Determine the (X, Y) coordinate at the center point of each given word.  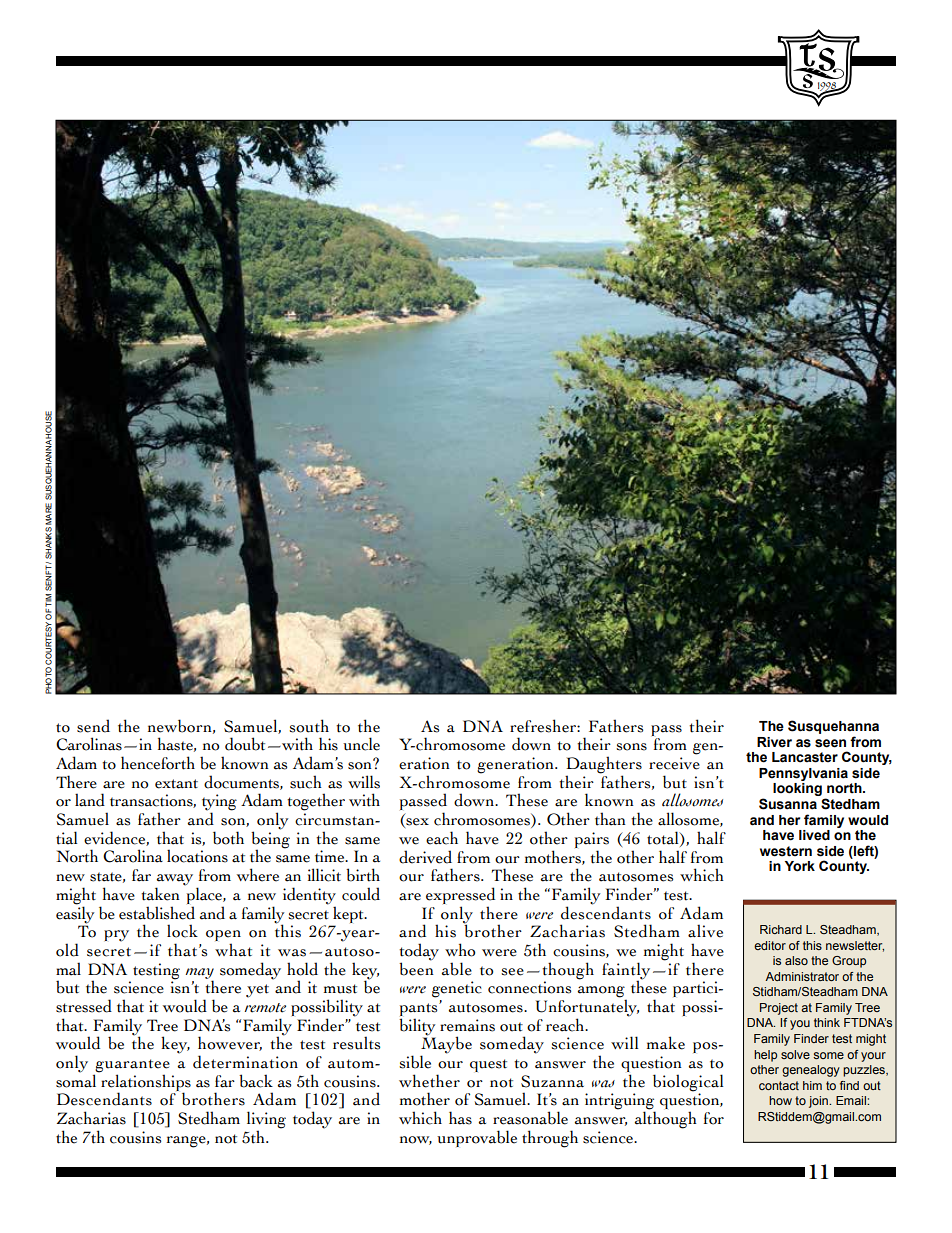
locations (197, 856)
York (800, 866)
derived (425, 857)
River (774, 742)
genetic (457, 989)
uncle (361, 744)
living (266, 1121)
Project (779, 1009)
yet (257, 991)
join (819, 1102)
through (550, 1139)
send (93, 726)
